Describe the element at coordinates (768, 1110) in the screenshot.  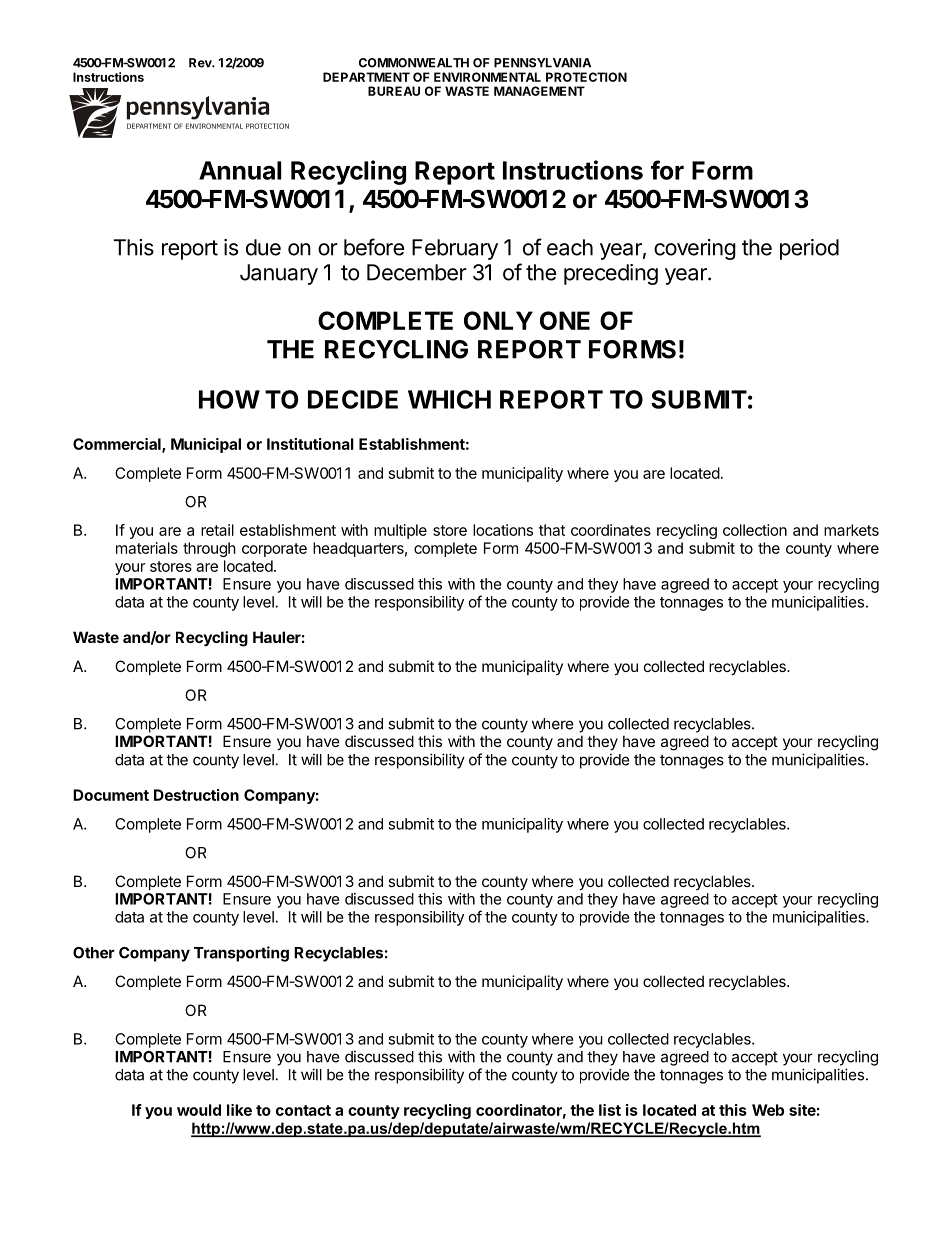
I see `Web` at that location.
